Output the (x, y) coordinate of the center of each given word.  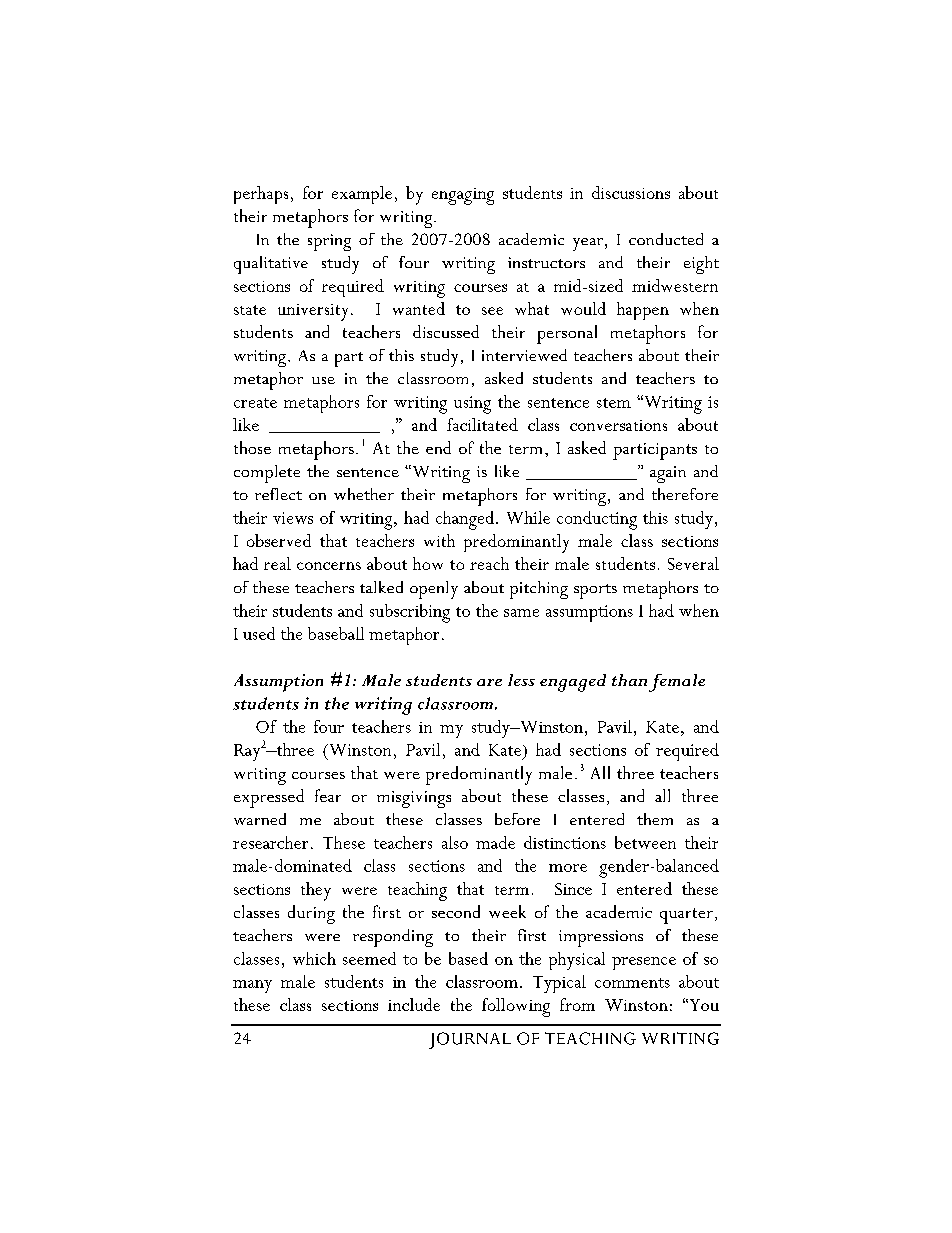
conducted (666, 239)
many (252, 986)
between (645, 842)
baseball (336, 633)
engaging (463, 196)
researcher (270, 842)
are (489, 682)
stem (614, 403)
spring (329, 242)
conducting (597, 520)
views (293, 518)
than (629, 680)
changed (465, 520)
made (495, 842)
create (255, 403)
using (472, 405)
